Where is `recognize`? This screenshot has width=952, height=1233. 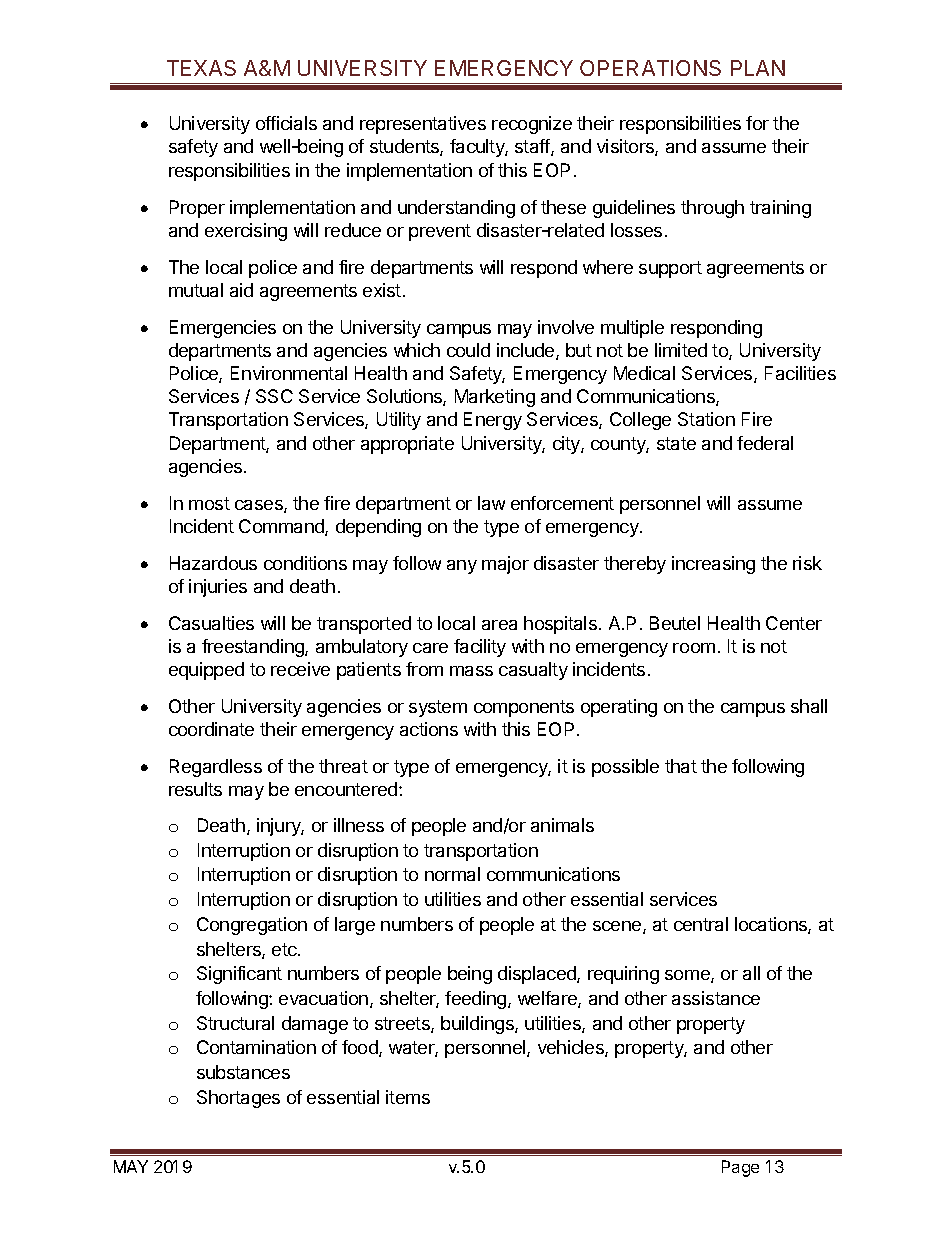 recognize is located at coordinates (532, 125).
